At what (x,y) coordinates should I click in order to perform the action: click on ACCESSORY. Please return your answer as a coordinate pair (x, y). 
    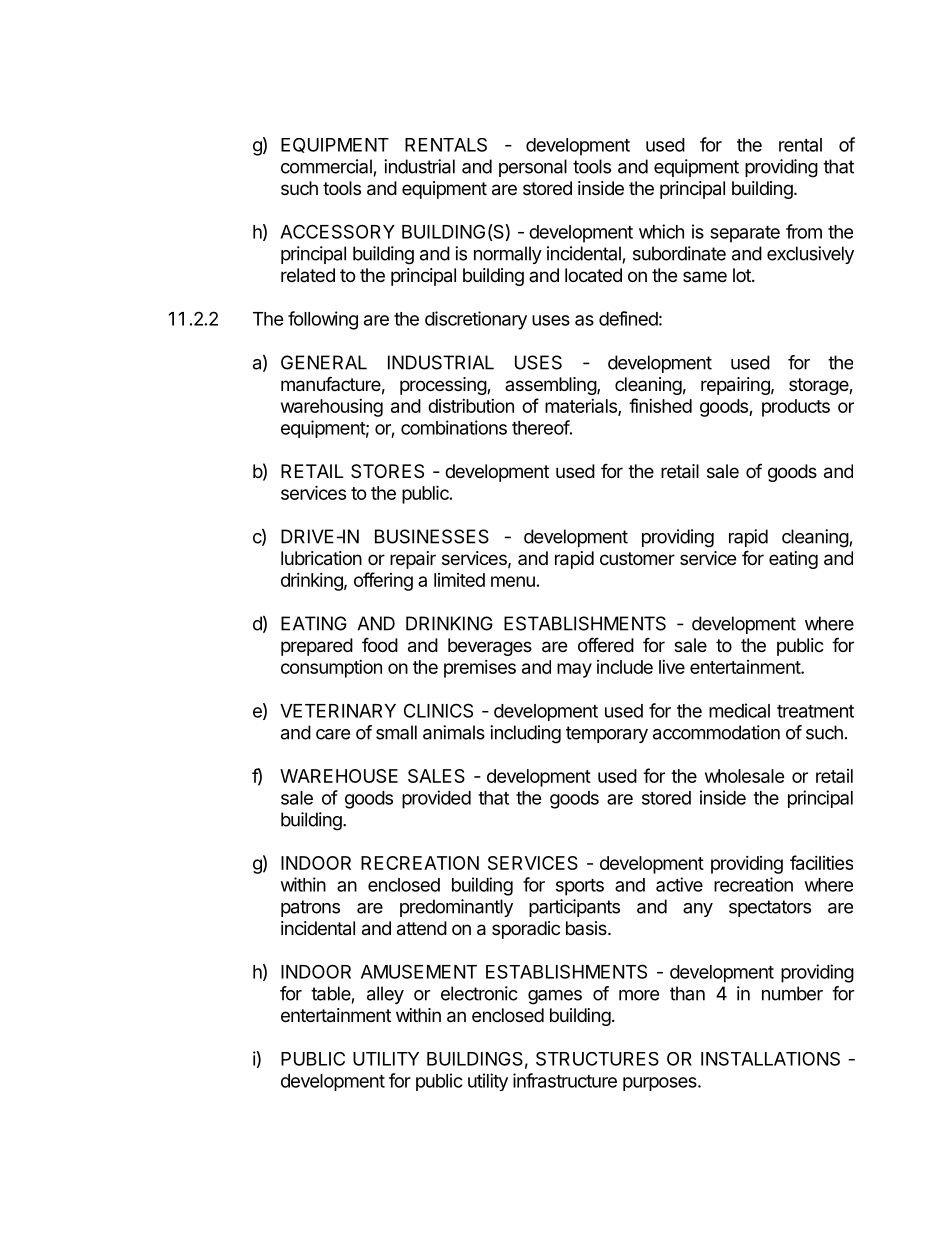
    Looking at the image, I should click on (337, 231).
